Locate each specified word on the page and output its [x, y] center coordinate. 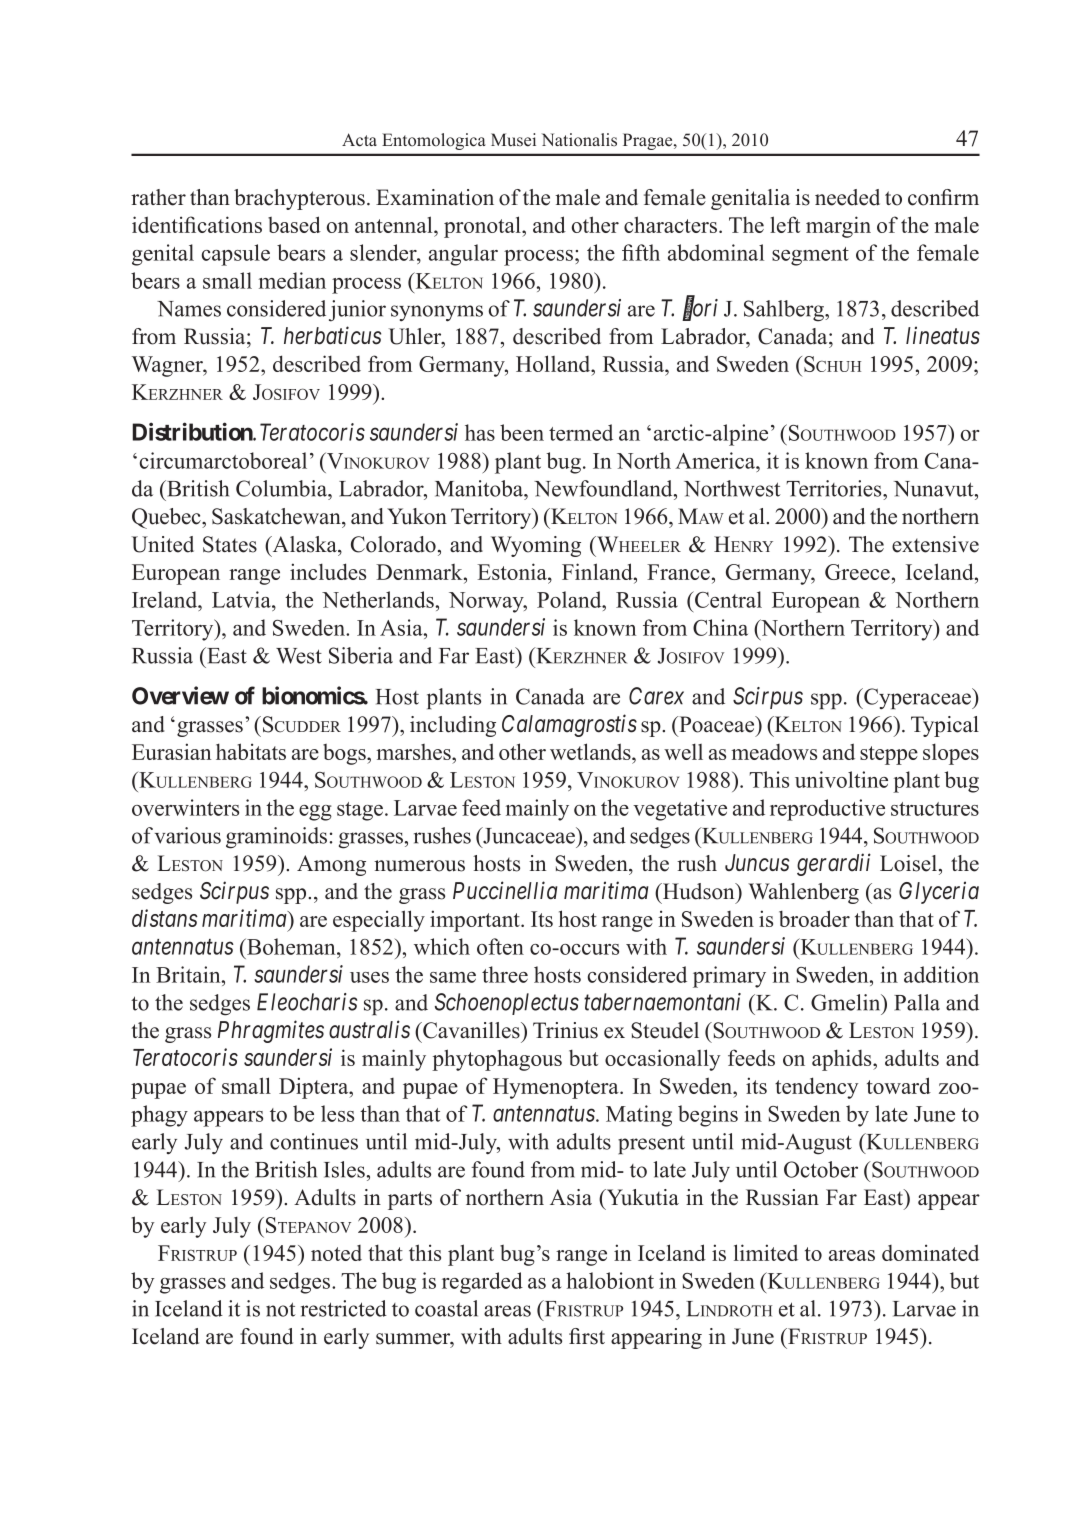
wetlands [591, 751]
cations [230, 224]
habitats [251, 751]
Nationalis [579, 140]
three [505, 974]
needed [847, 197]
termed [581, 432]
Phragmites [271, 1031]
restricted [344, 1308]
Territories [835, 488]
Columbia [283, 488]
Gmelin [847, 1002]
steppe [889, 755]
